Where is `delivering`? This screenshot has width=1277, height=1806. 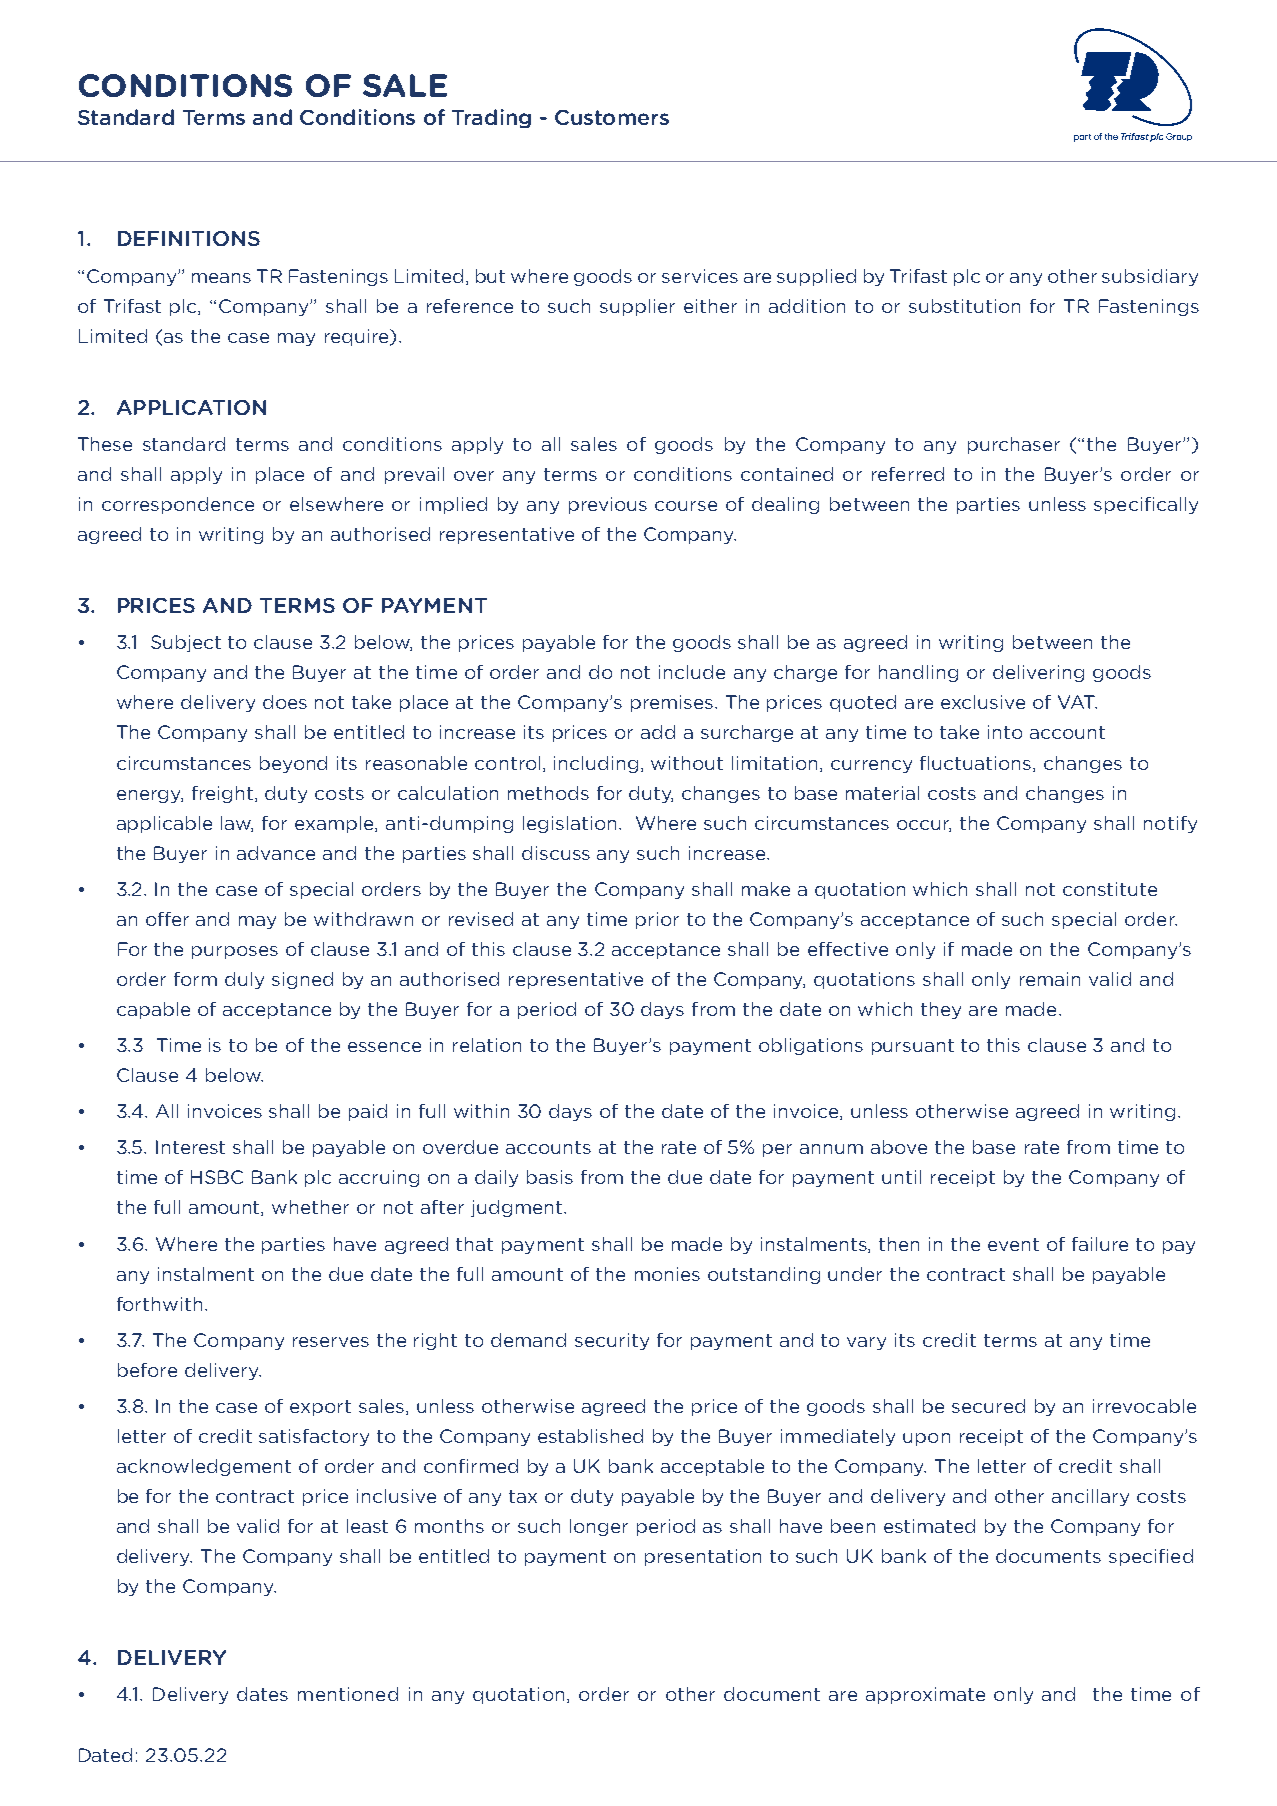
delivering is located at coordinates (1038, 673).
